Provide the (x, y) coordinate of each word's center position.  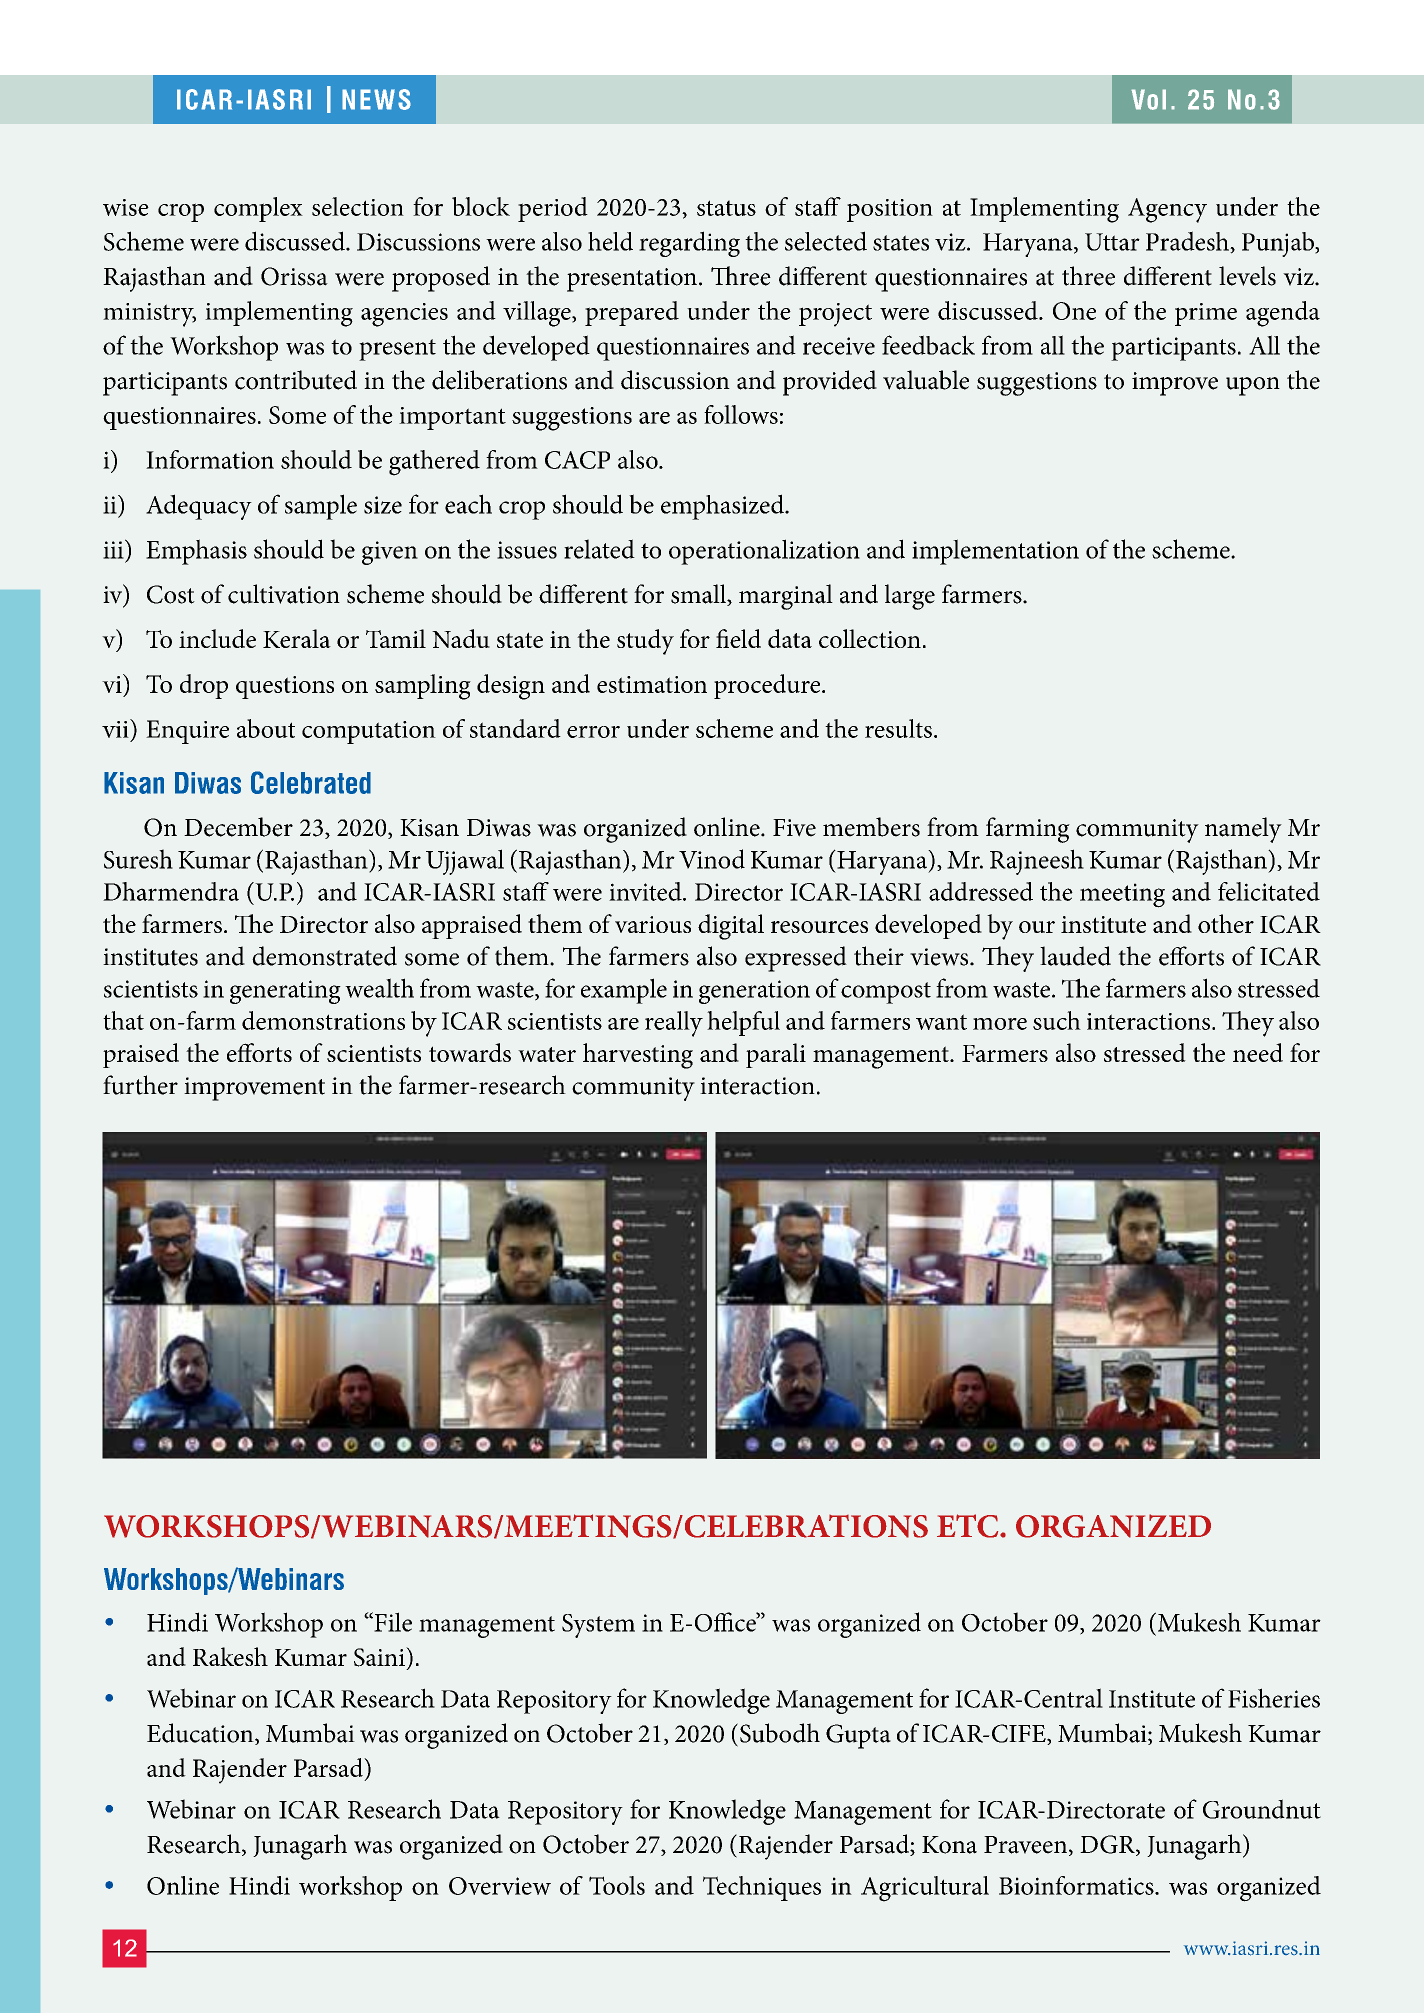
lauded (1075, 956)
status (726, 208)
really (674, 1024)
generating (285, 992)
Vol (1148, 99)
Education (201, 1734)
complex (258, 209)
